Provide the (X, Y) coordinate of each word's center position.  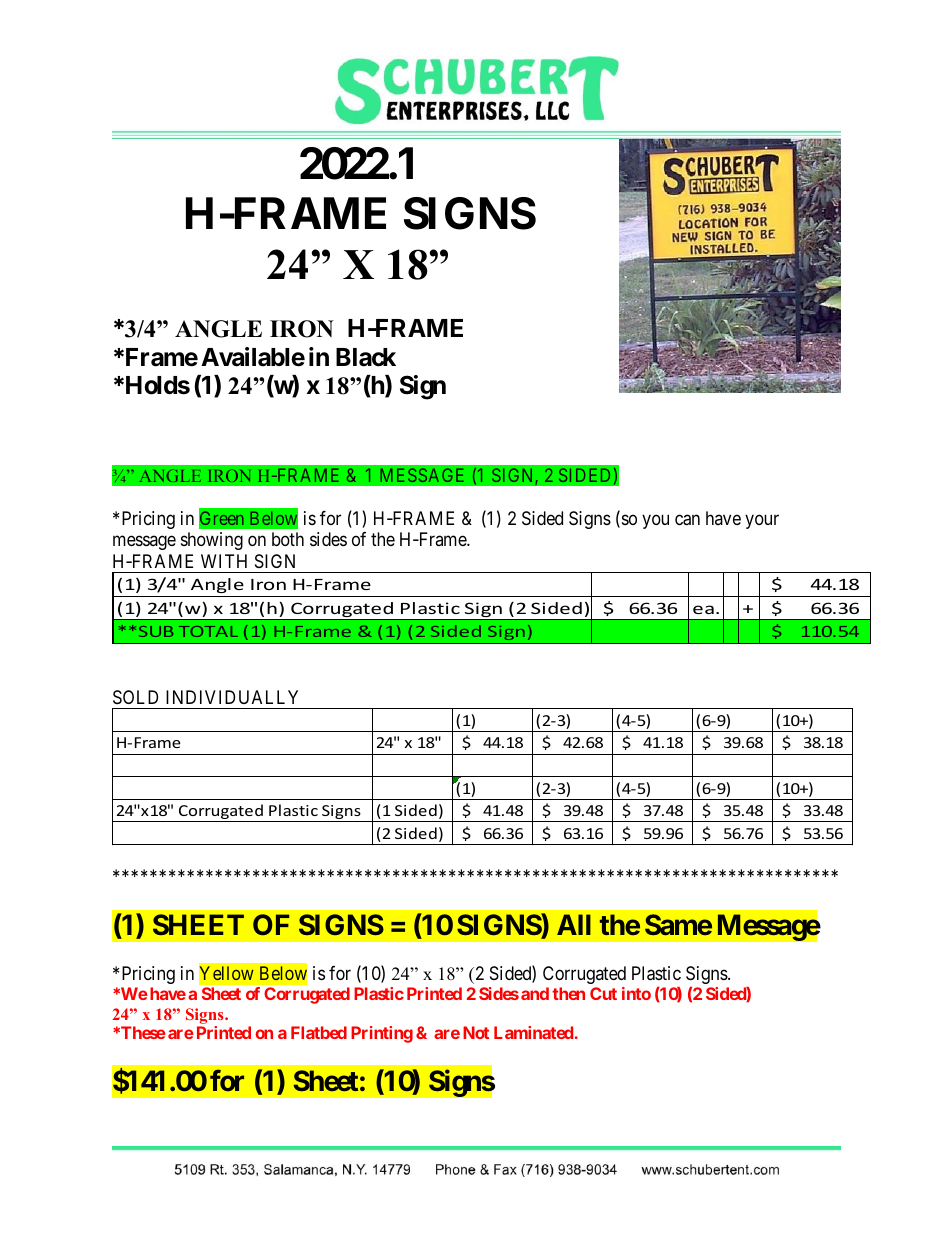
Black (366, 357)
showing (212, 541)
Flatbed (319, 1032)
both (288, 539)
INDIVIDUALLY (232, 697)
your (762, 521)
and (535, 993)
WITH (224, 561)
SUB (156, 631)
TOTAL (208, 631)
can (687, 520)
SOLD (135, 697)
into (636, 993)
